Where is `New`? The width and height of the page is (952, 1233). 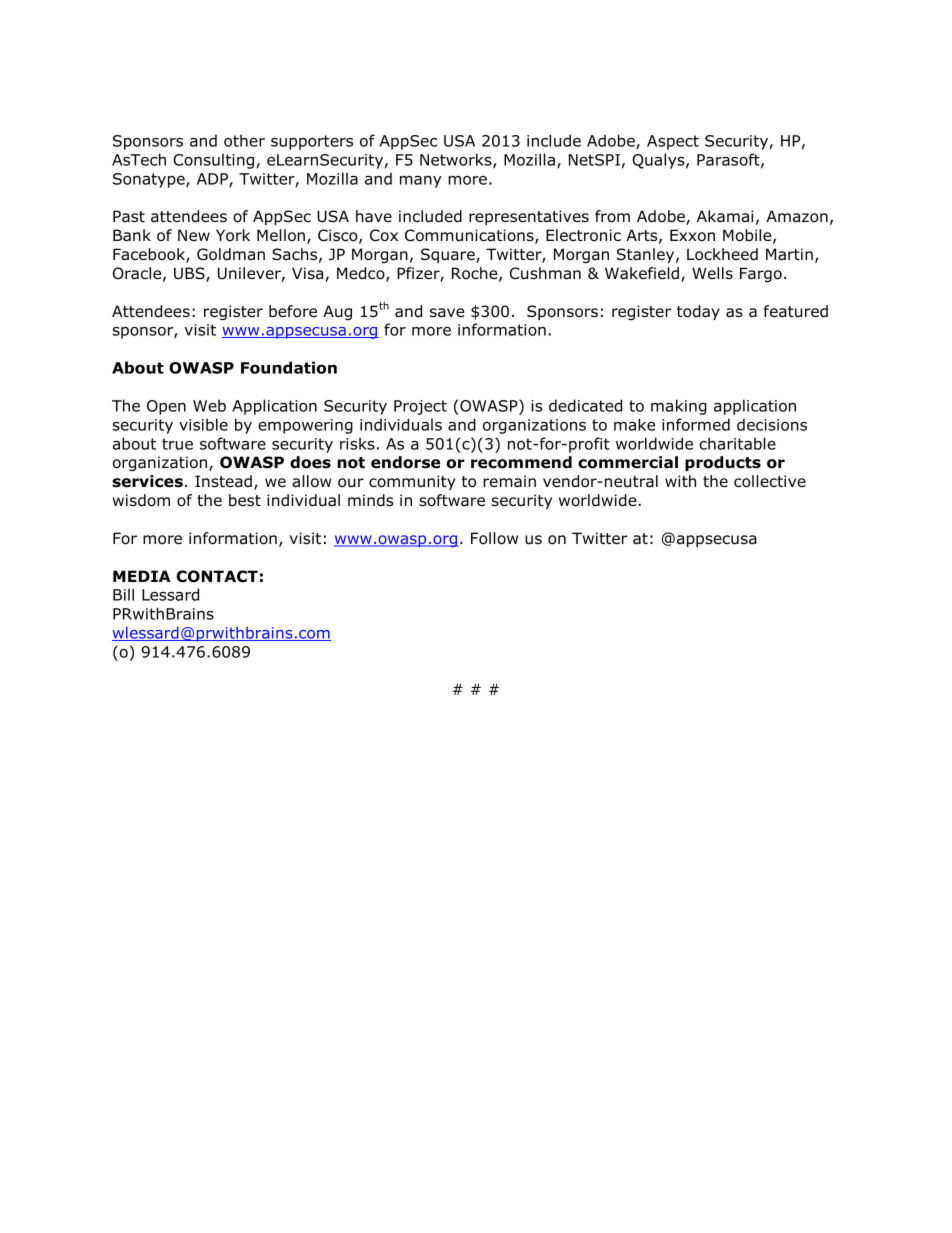 New is located at coordinates (194, 235).
